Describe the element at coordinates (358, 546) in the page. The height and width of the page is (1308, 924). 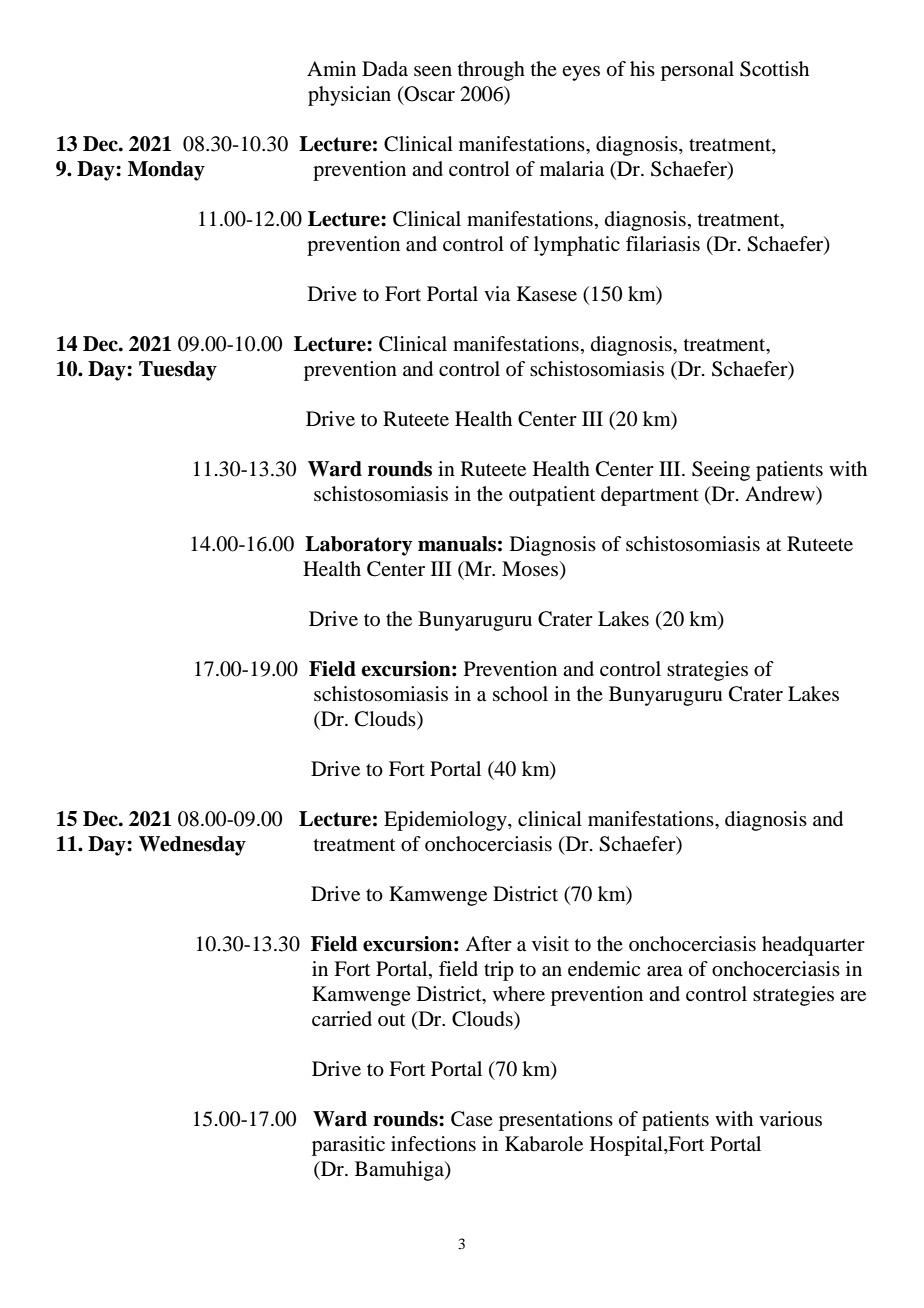
I see `Laboratory` at that location.
